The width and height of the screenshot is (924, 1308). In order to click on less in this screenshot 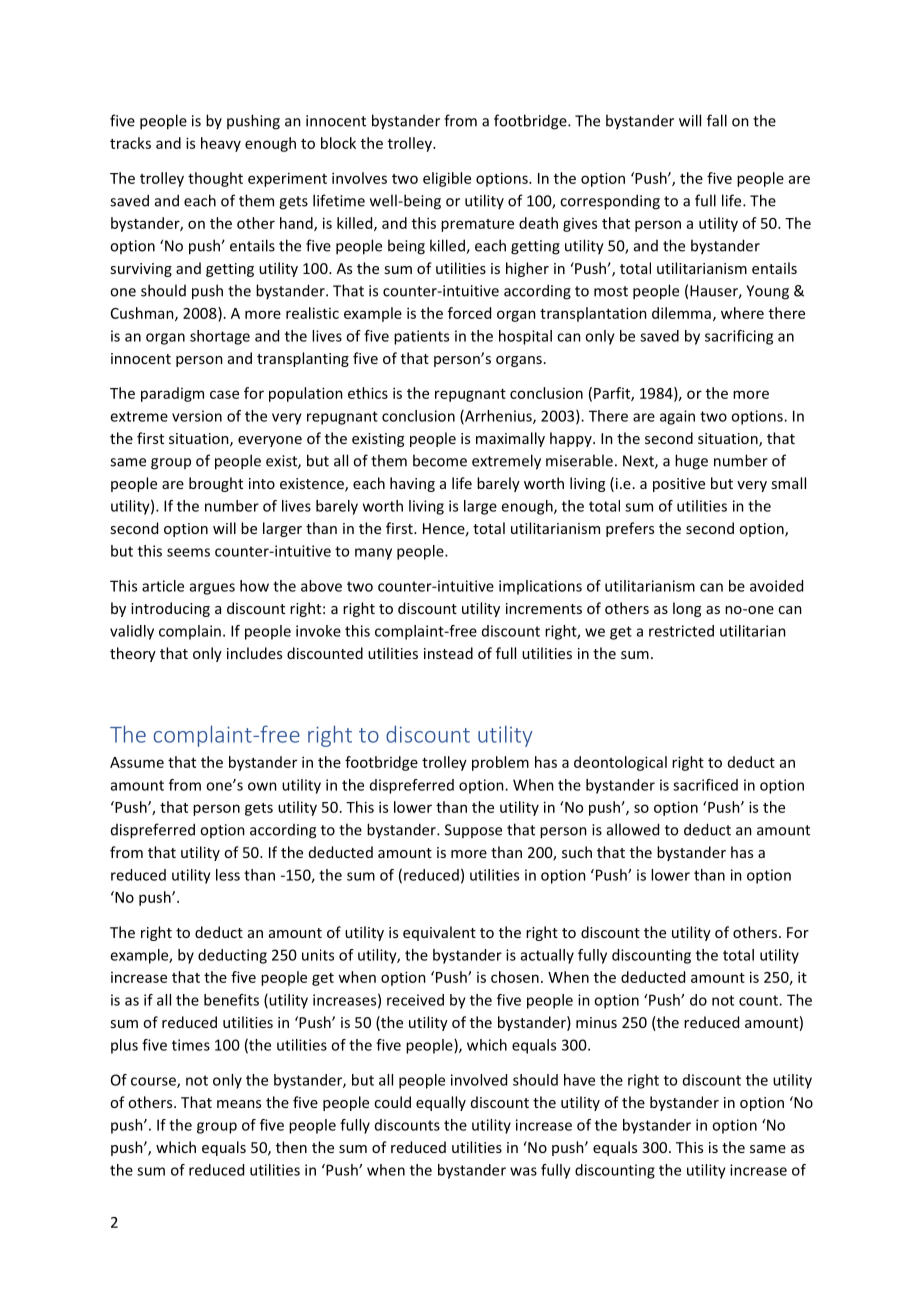, I will do `click(228, 875)`.
